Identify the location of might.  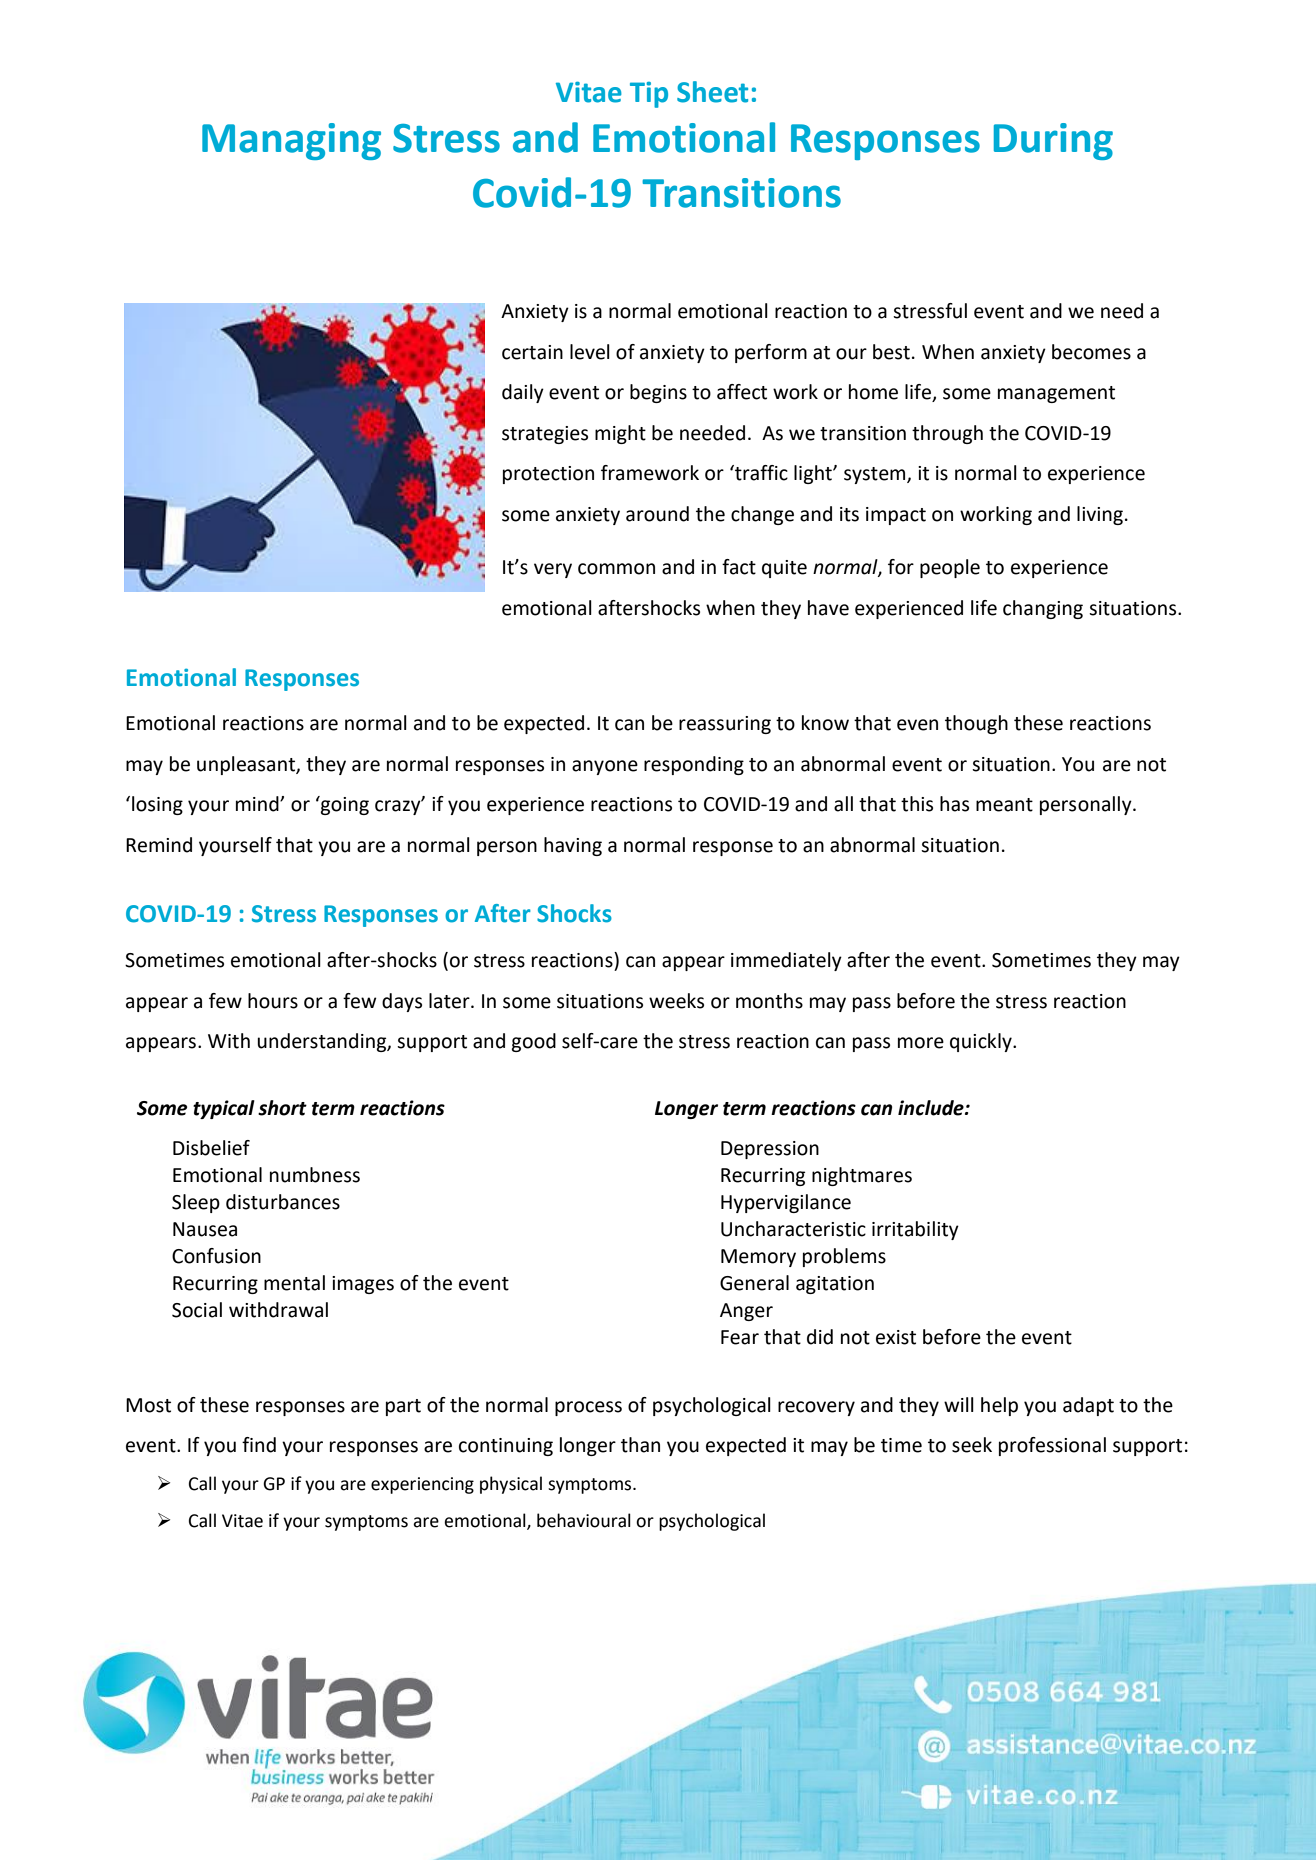
(620, 434).
